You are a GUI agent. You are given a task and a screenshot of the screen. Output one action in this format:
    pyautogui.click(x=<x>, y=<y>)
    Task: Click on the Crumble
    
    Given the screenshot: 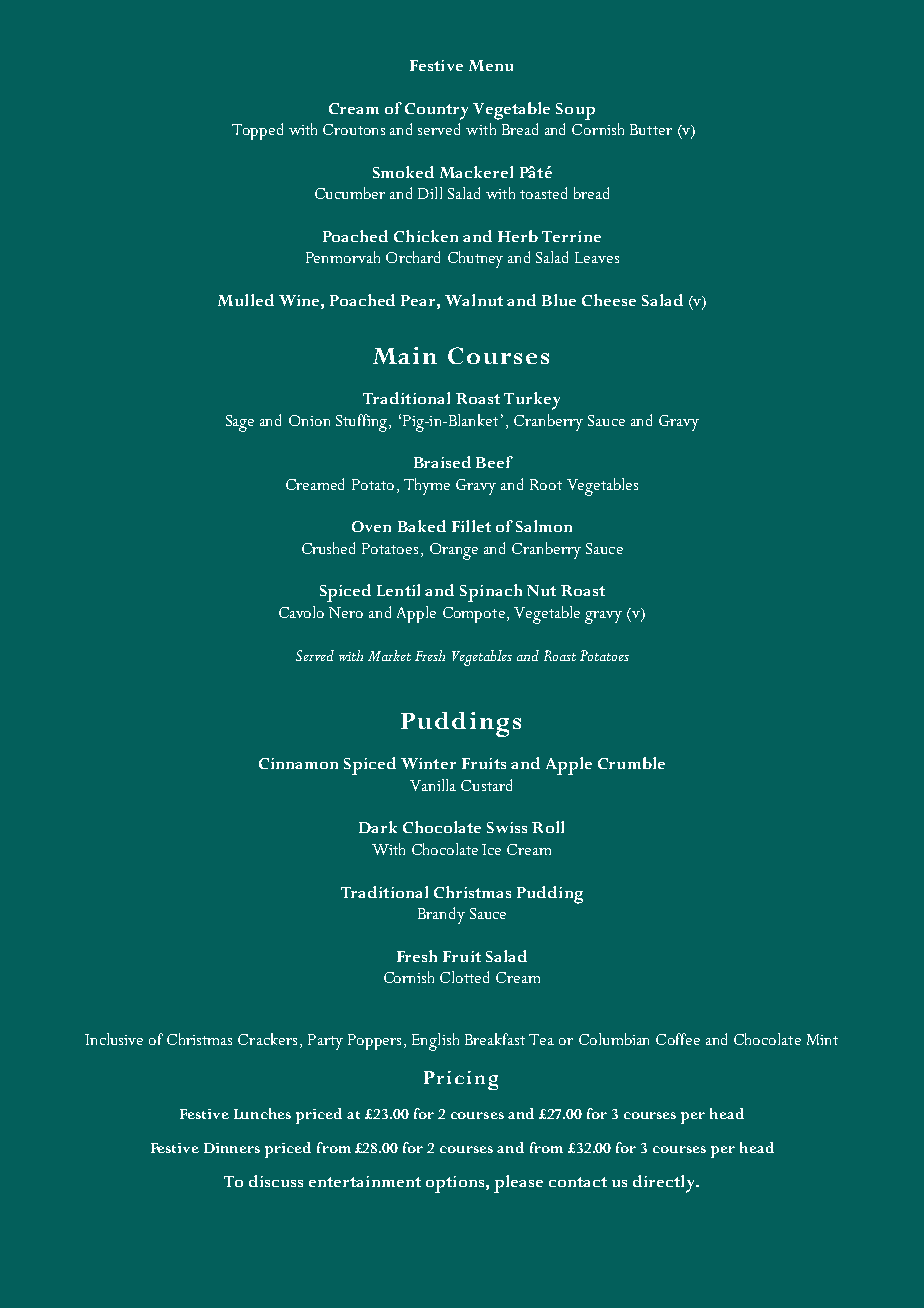 What is the action you would take?
    pyautogui.click(x=631, y=763)
